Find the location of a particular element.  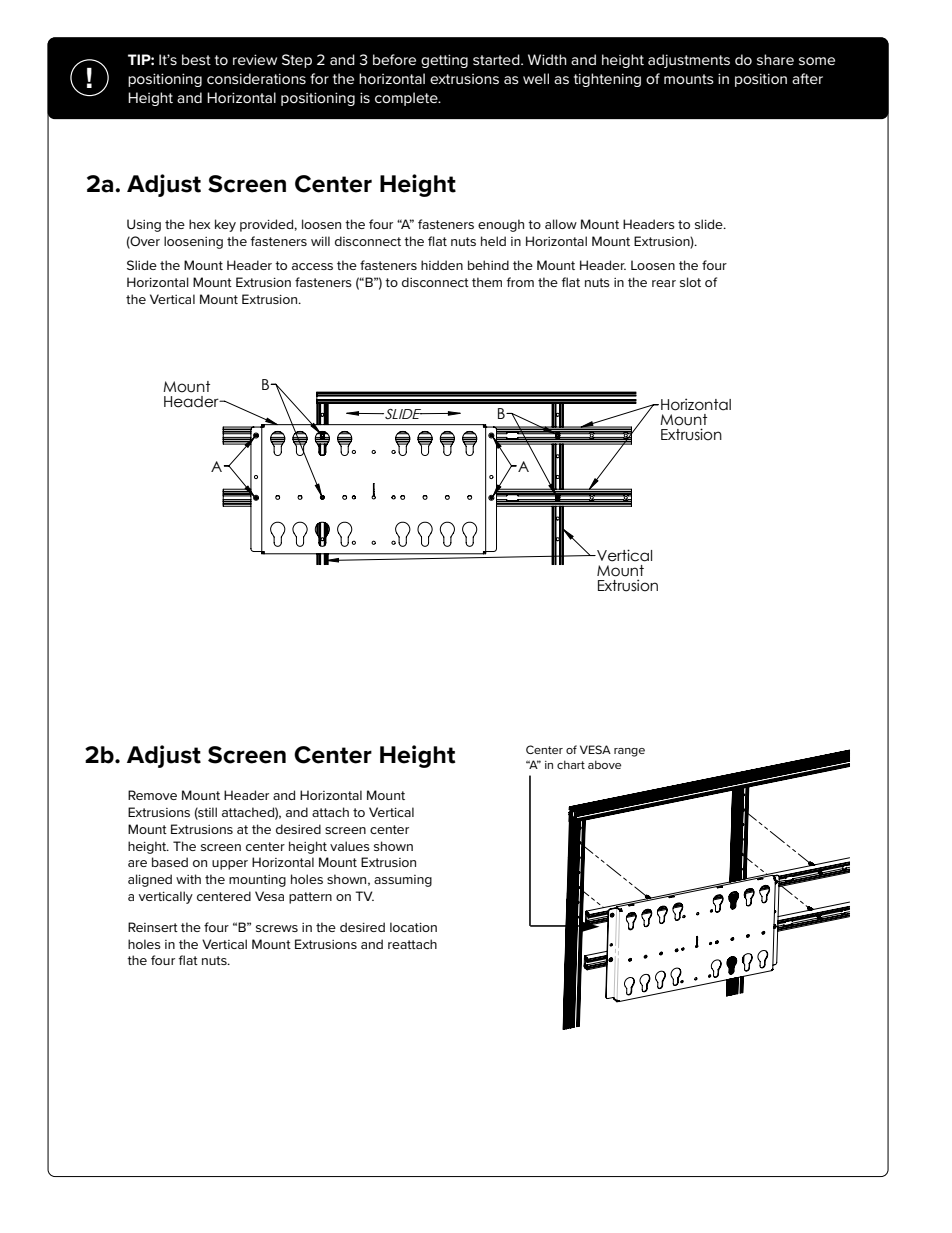

range is located at coordinates (629, 752).
